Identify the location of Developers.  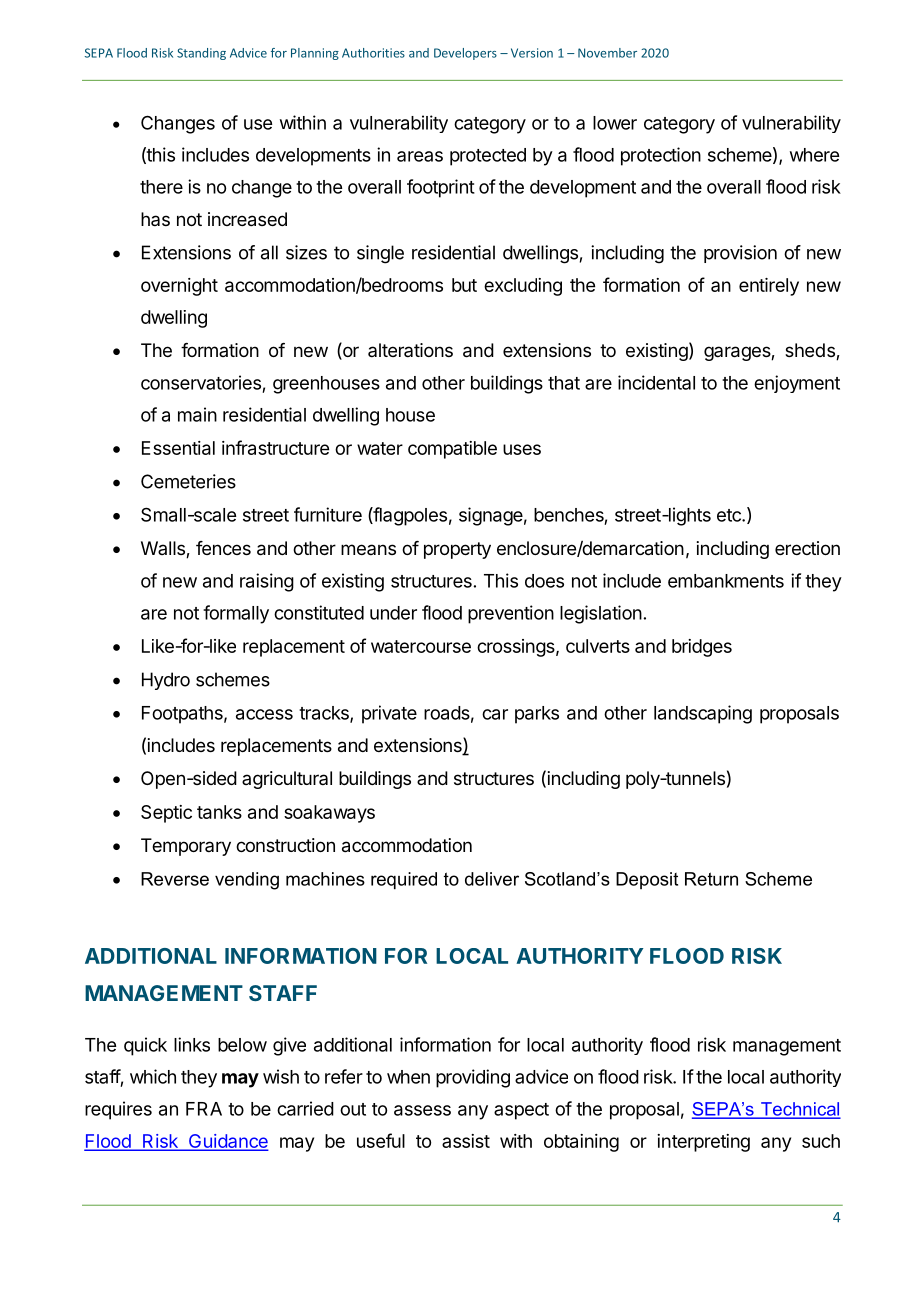
(465, 54).
